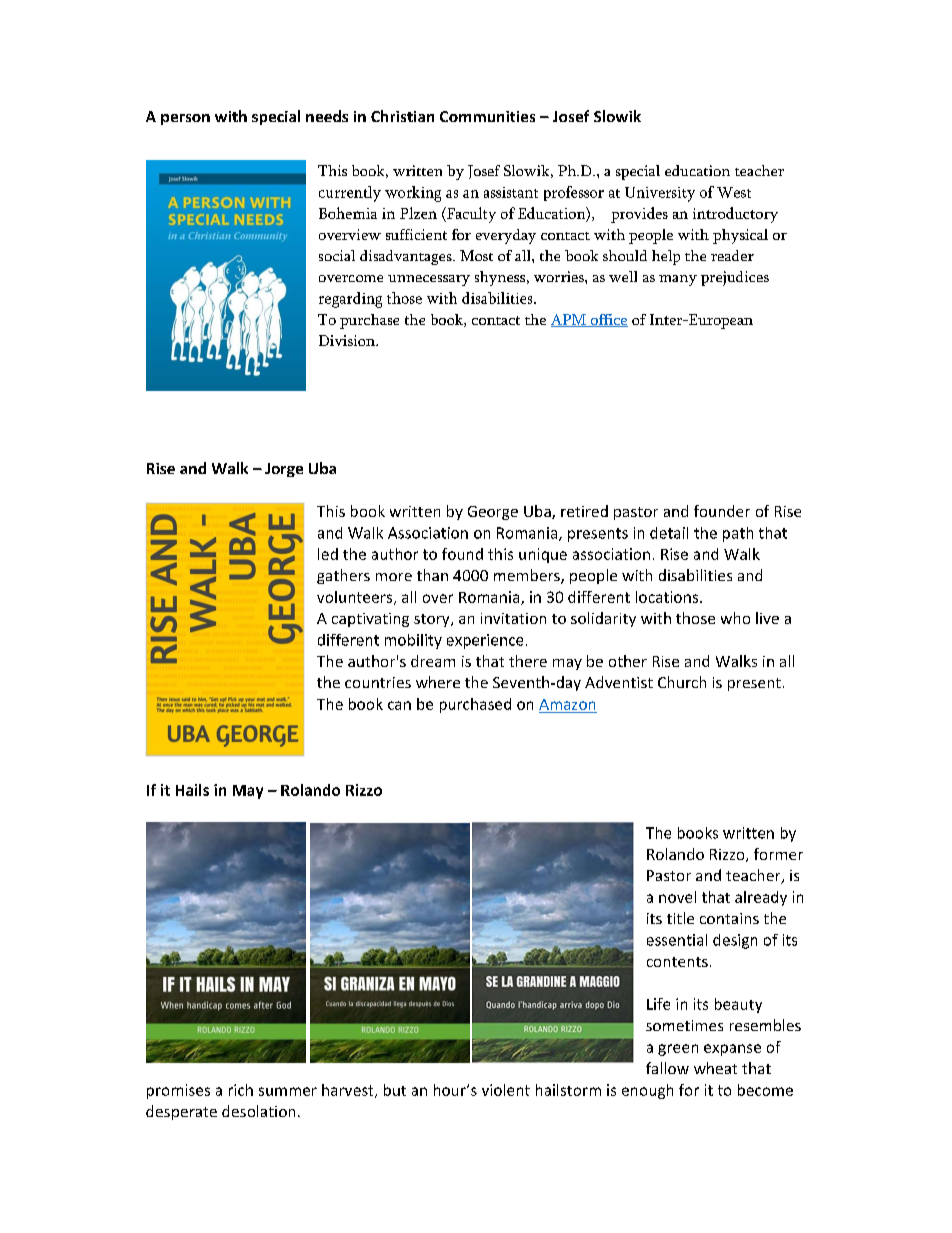  I want to click on West, so click(734, 192).
